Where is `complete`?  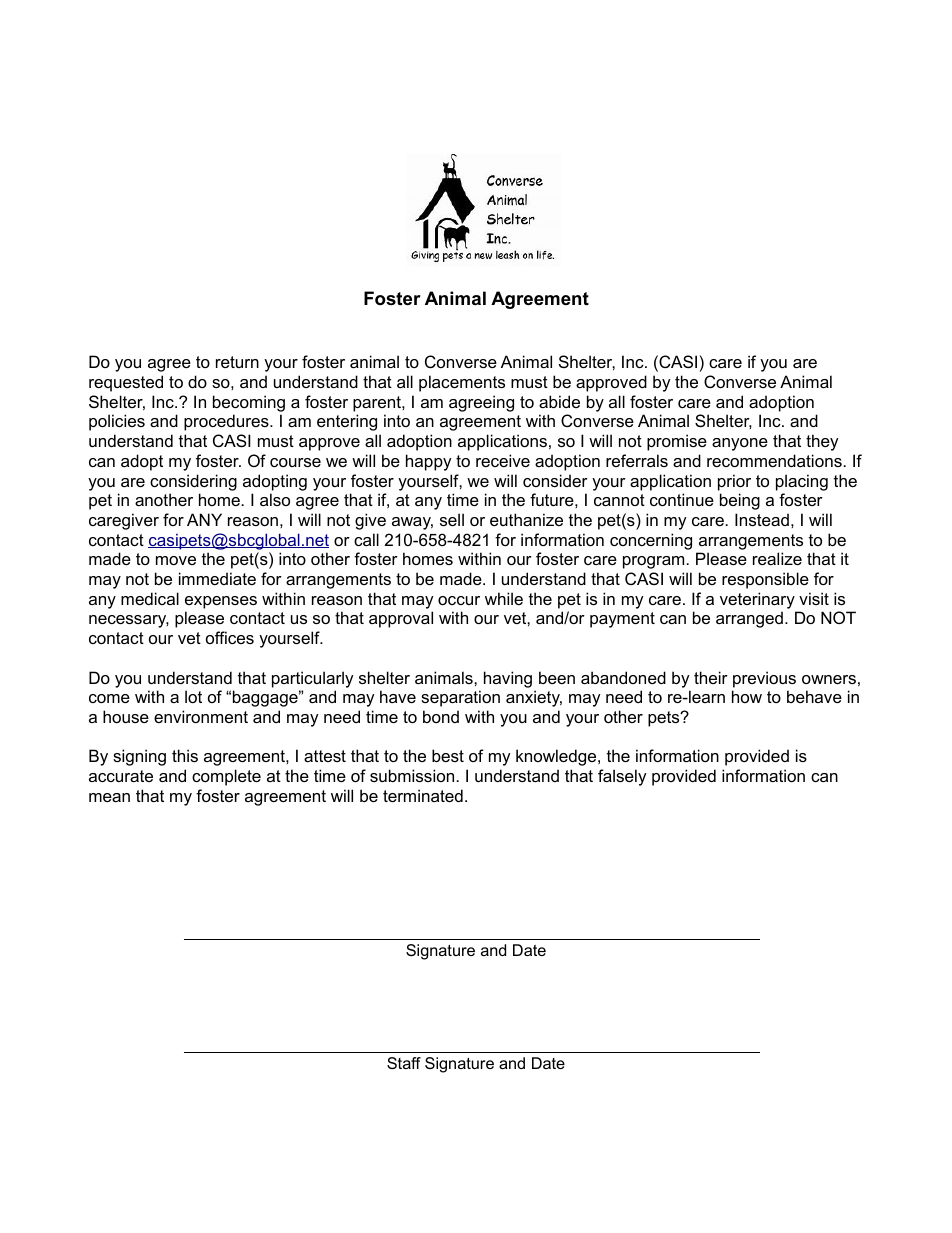
complete is located at coordinates (226, 777).
